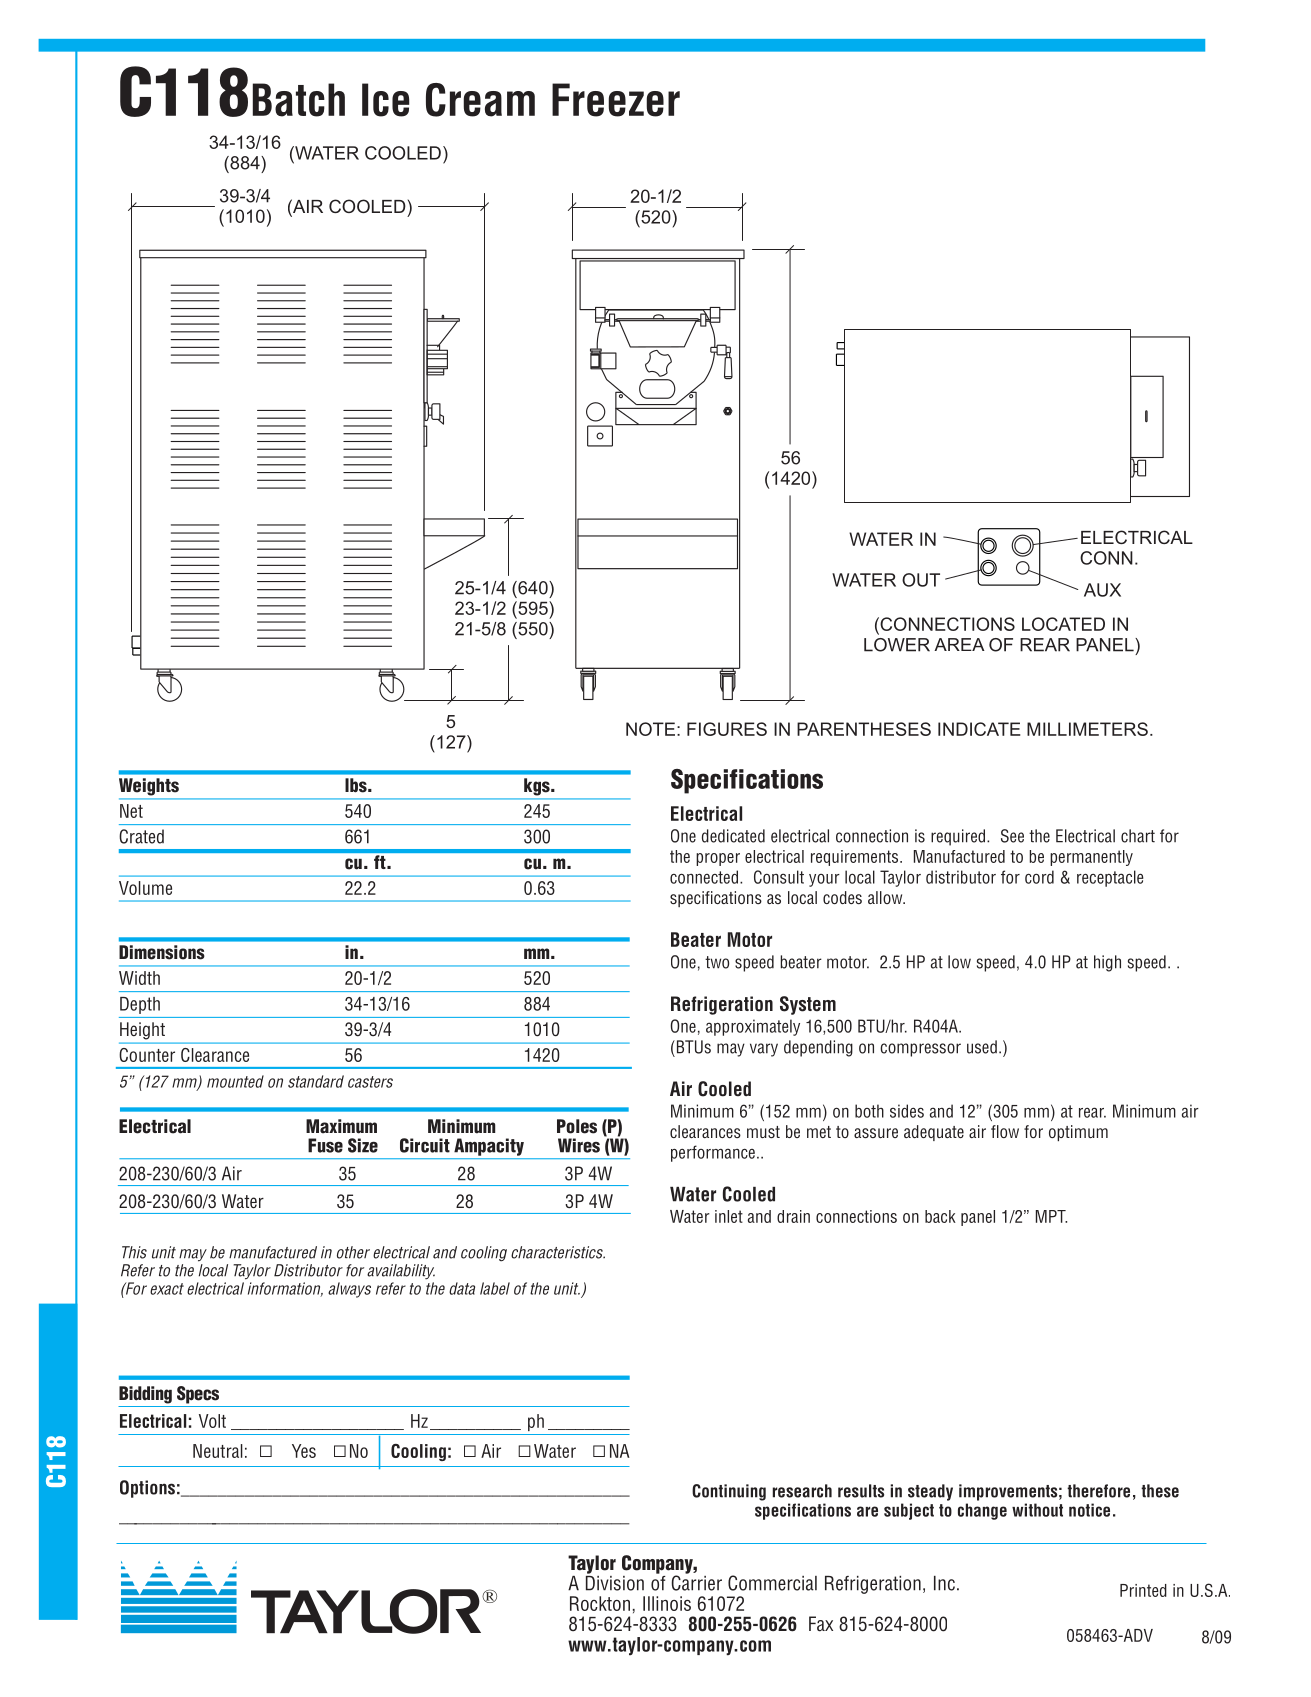  I want to click on INDICATE, so click(979, 729).
